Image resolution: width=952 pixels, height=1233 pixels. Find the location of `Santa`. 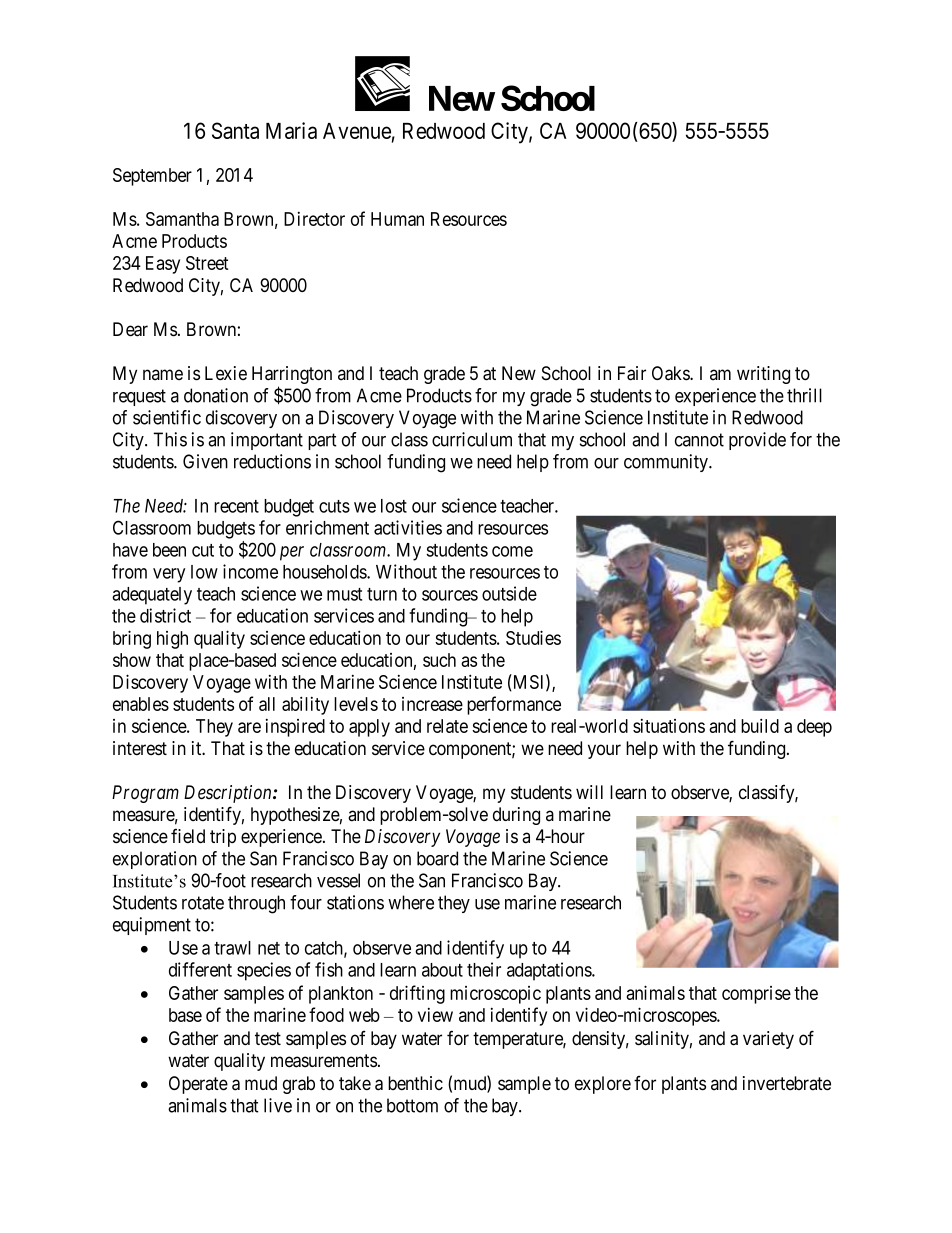

Santa is located at coordinates (235, 130).
